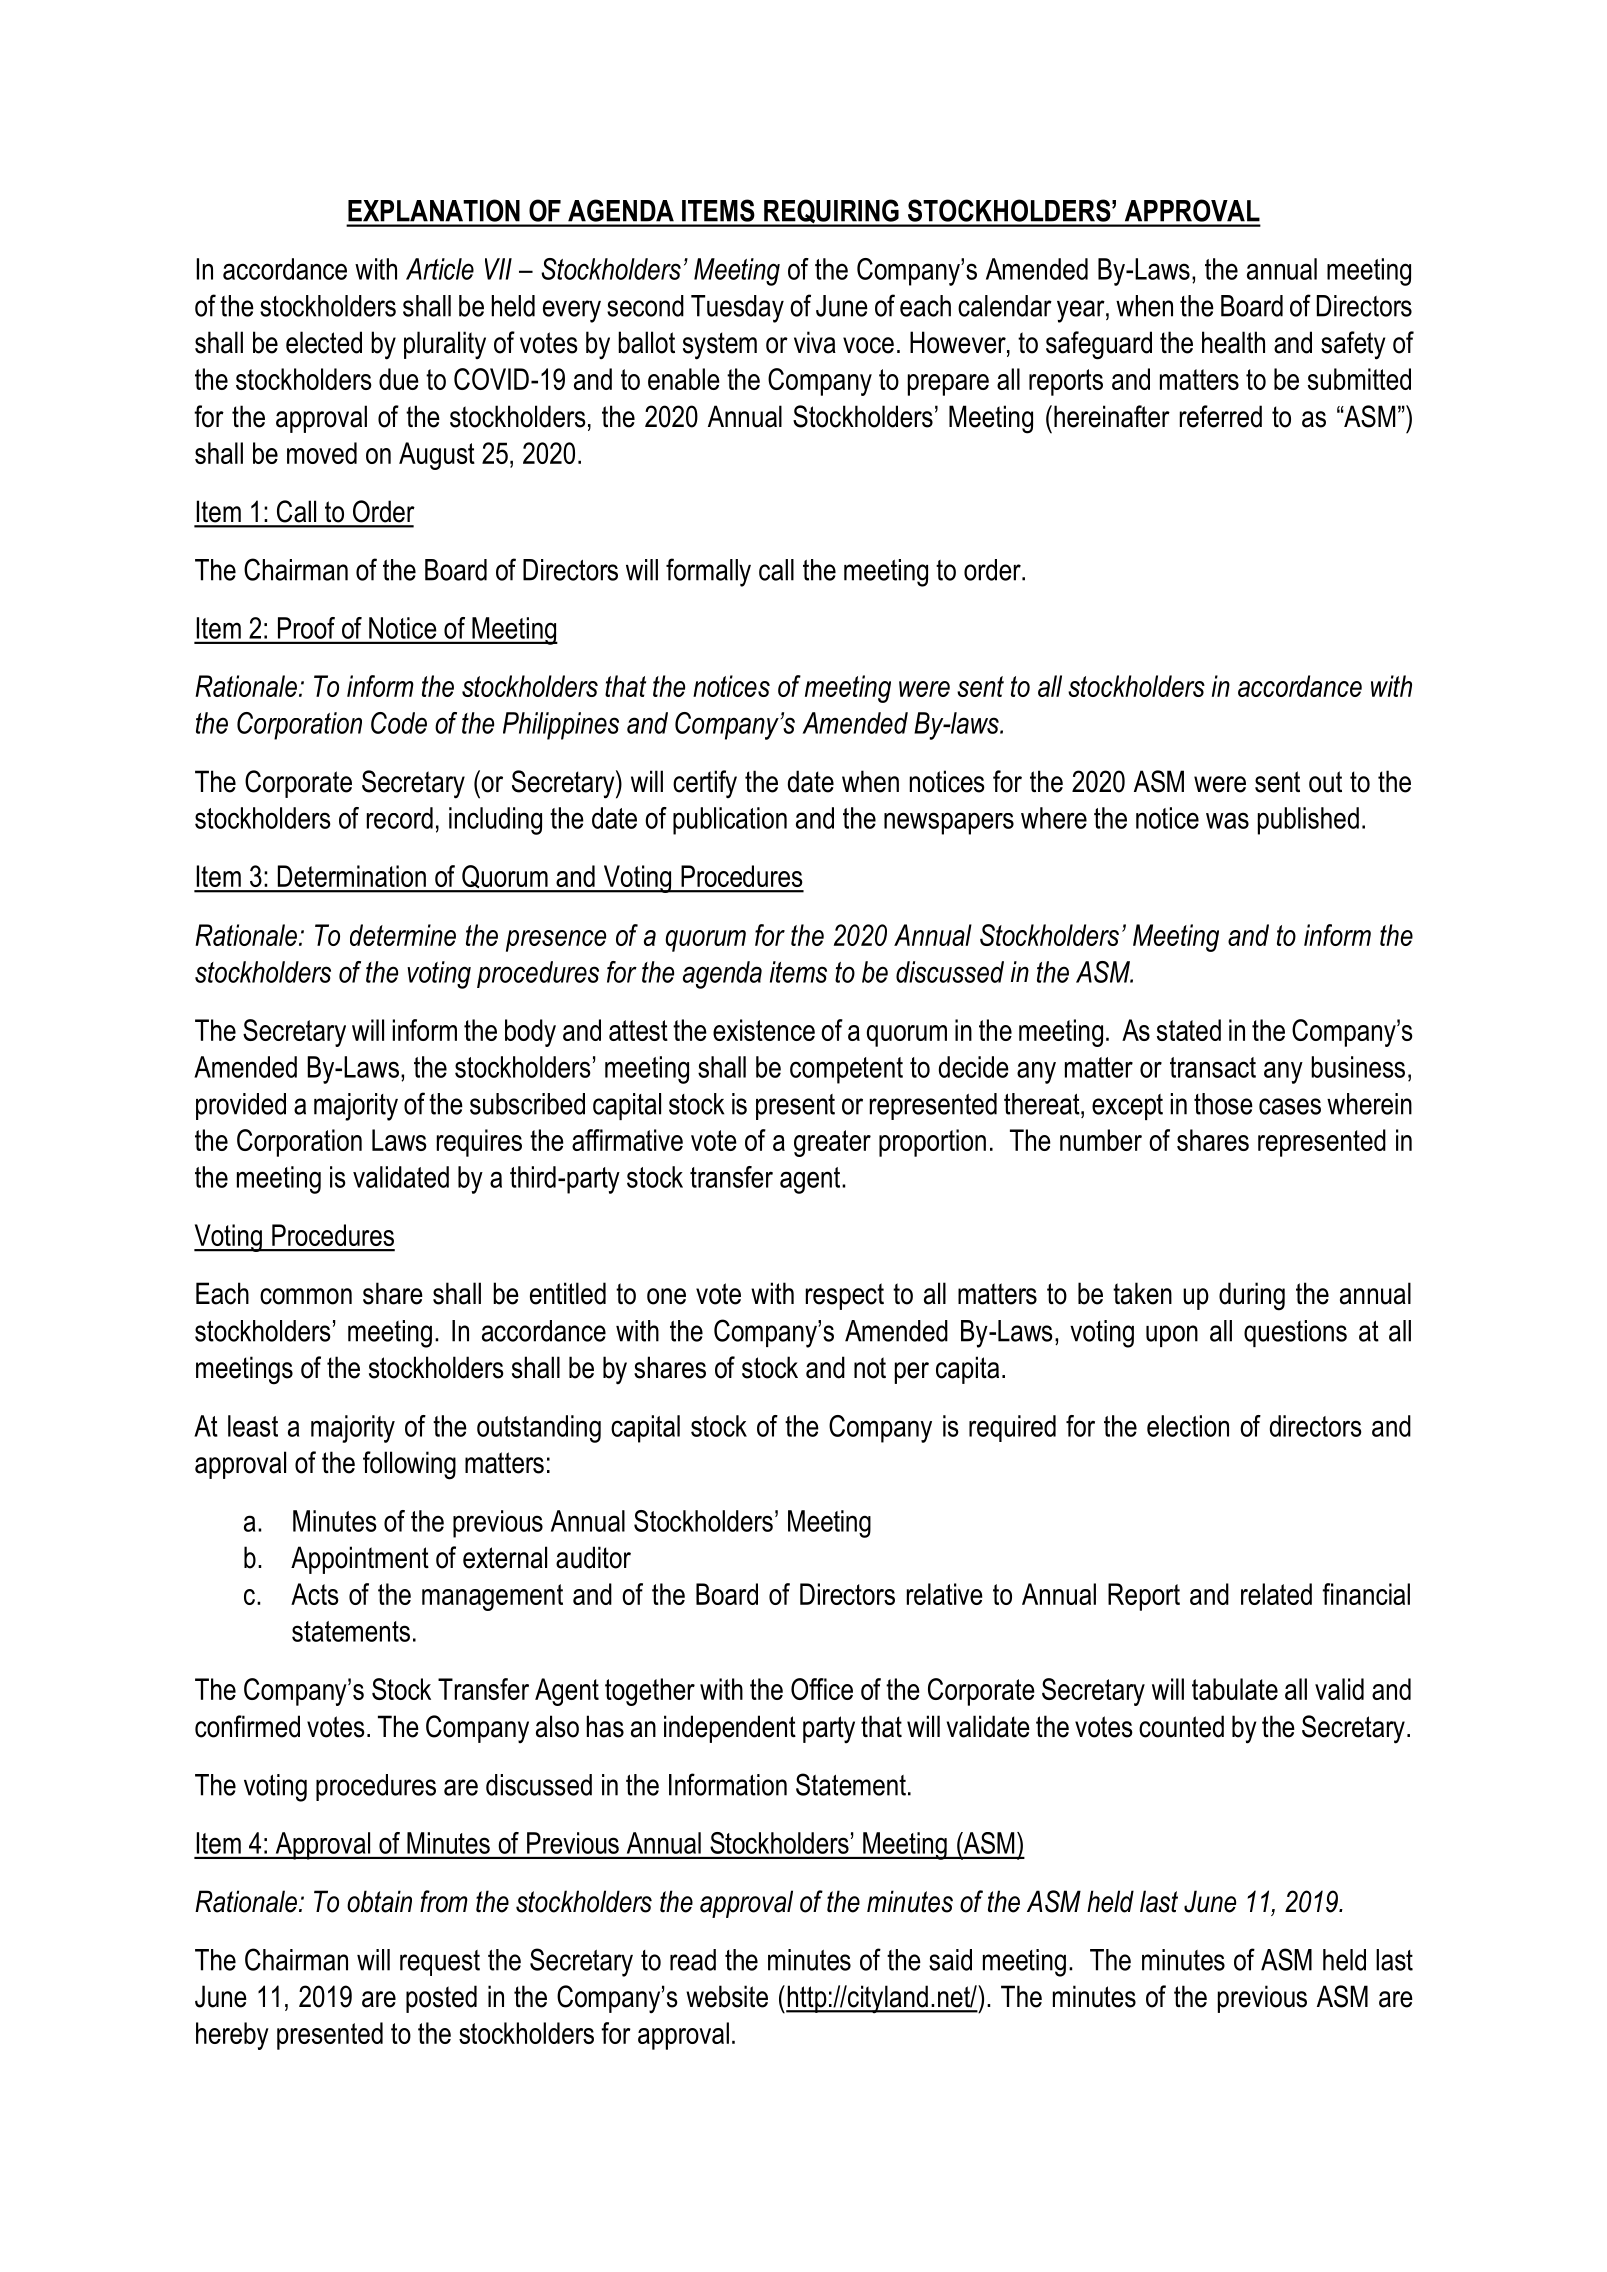  Describe the element at coordinates (1227, 820) in the page. I see `was` at that location.
